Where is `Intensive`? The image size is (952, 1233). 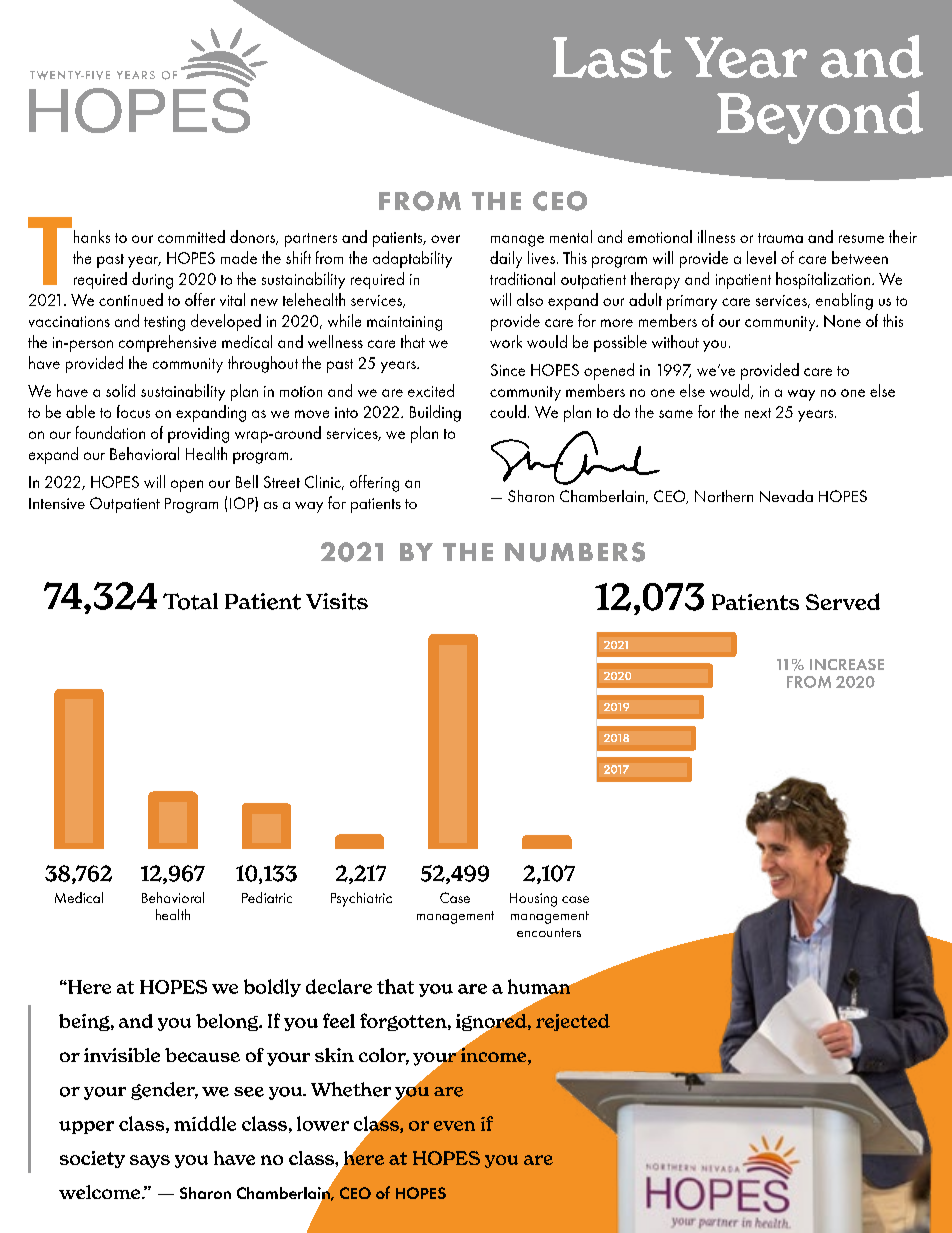
Intensive is located at coordinates (57, 503).
